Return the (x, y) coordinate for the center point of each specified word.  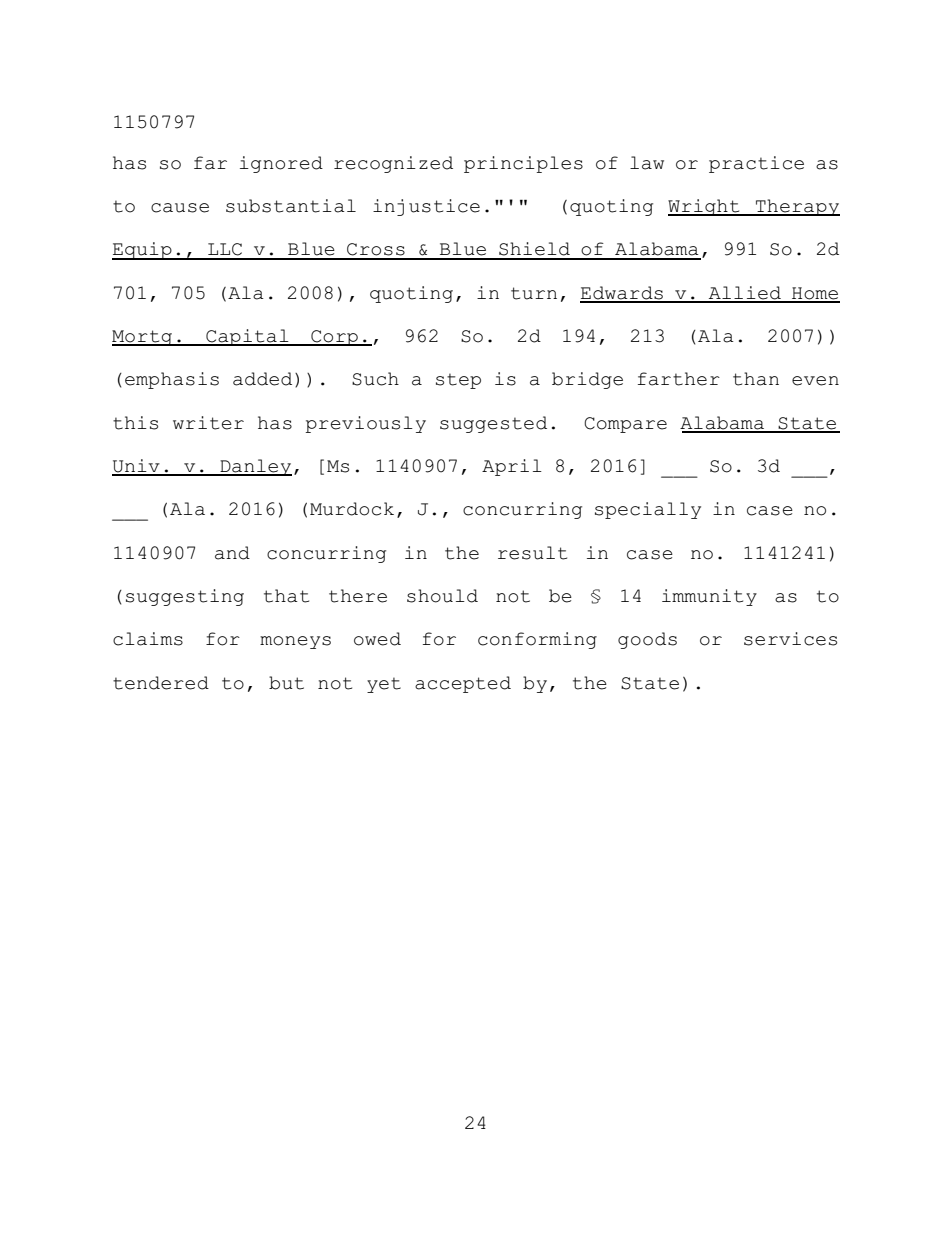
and (232, 553)
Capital (247, 337)
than (756, 379)
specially (648, 510)
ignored (281, 164)
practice (756, 164)
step (458, 381)
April (512, 467)
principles (523, 164)
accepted (463, 684)
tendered (161, 683)
